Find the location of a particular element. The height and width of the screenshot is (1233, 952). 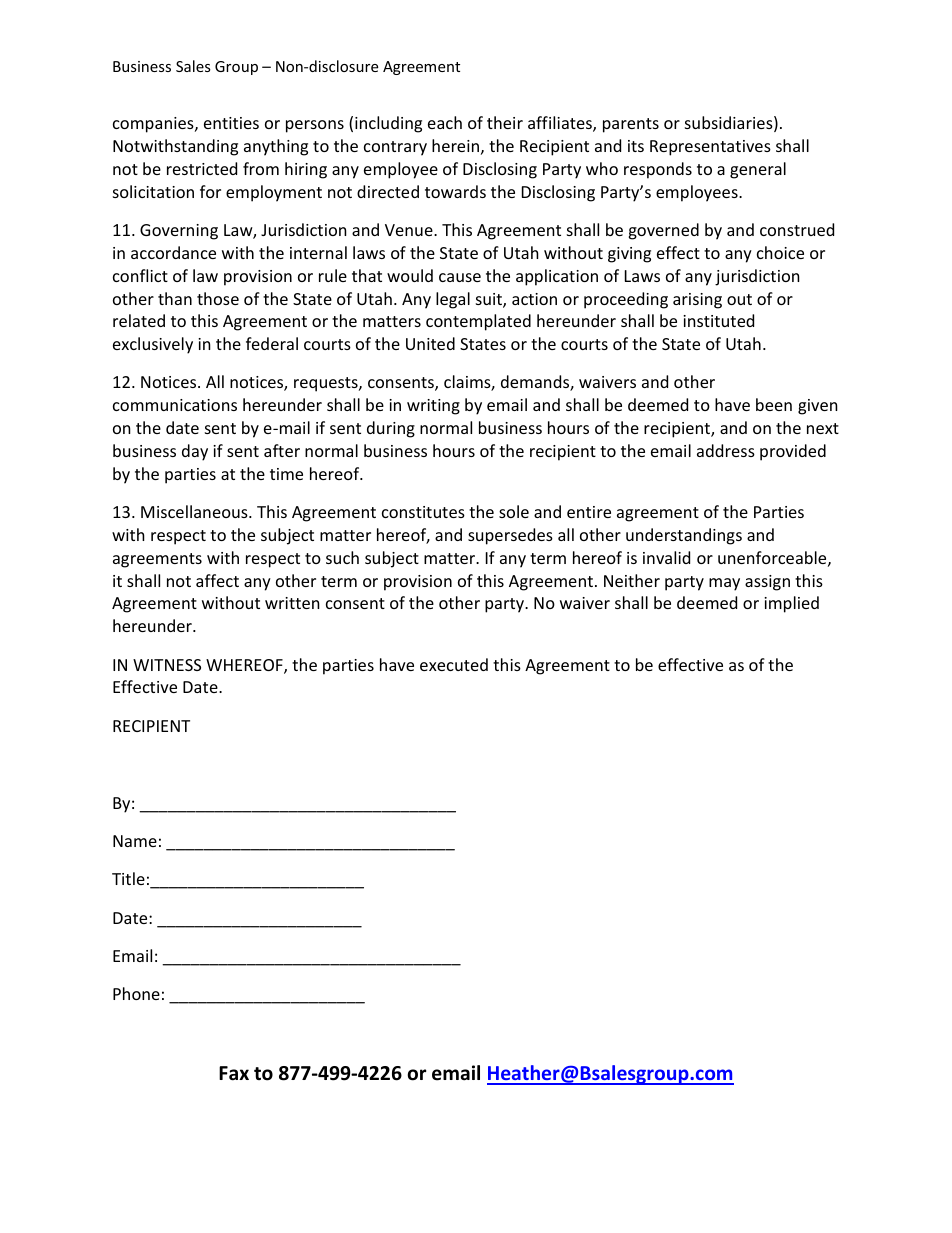

affect is located at coordinates (217, 580).
